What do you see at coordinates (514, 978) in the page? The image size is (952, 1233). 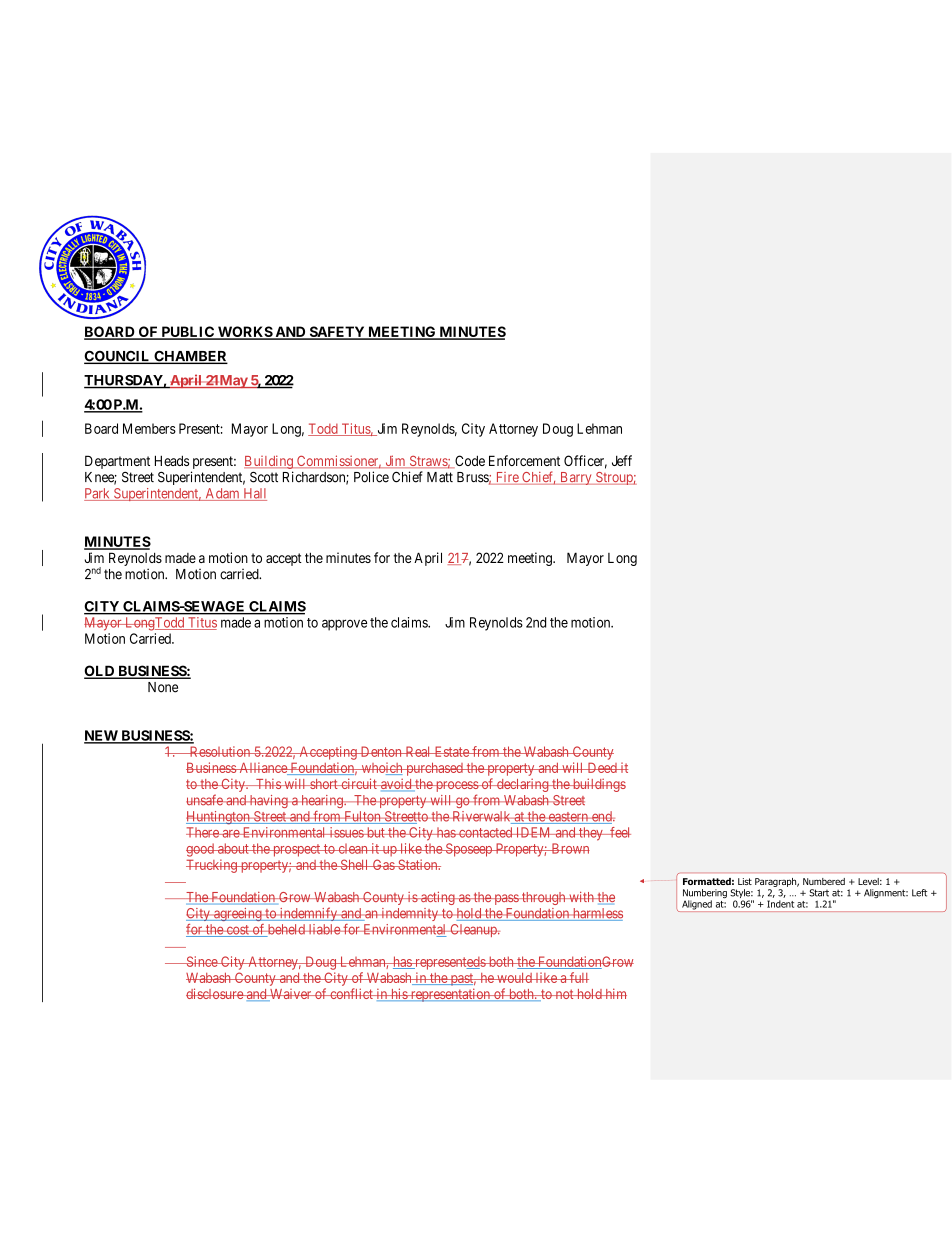 I see `would` at bounding box center [514, 978].
